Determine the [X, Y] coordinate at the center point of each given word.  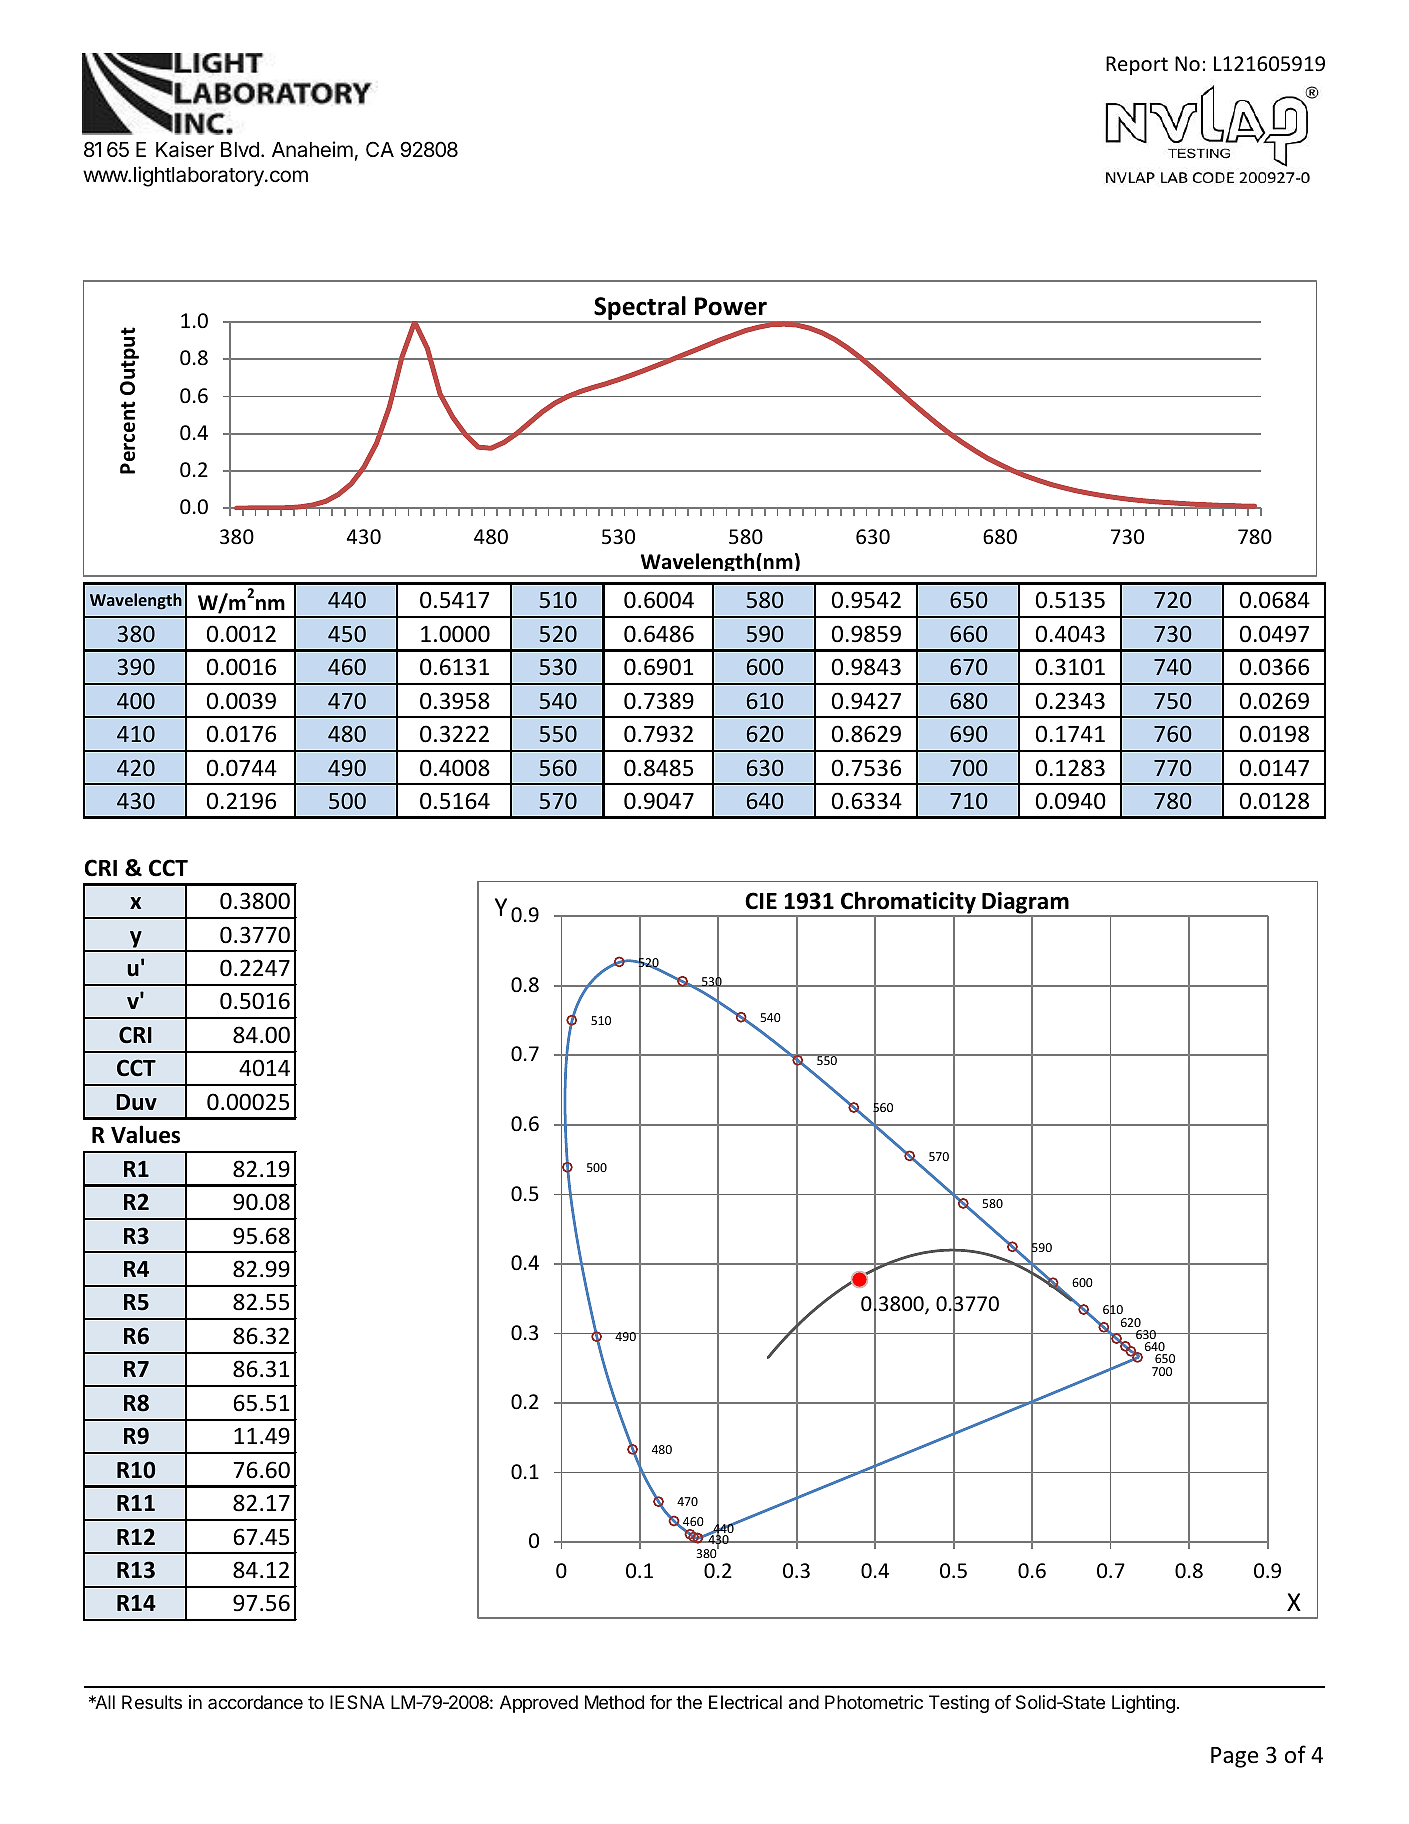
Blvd [240, 149]
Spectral [640, 309]
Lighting [1143, 1704]
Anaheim [312, 149]
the [689, 1702]
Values [145, 1134]
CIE [761, 901]
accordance [255, 1702]
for [661, 1702]
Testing [959, 1704]
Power [731, 306]
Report [1137, 65]
